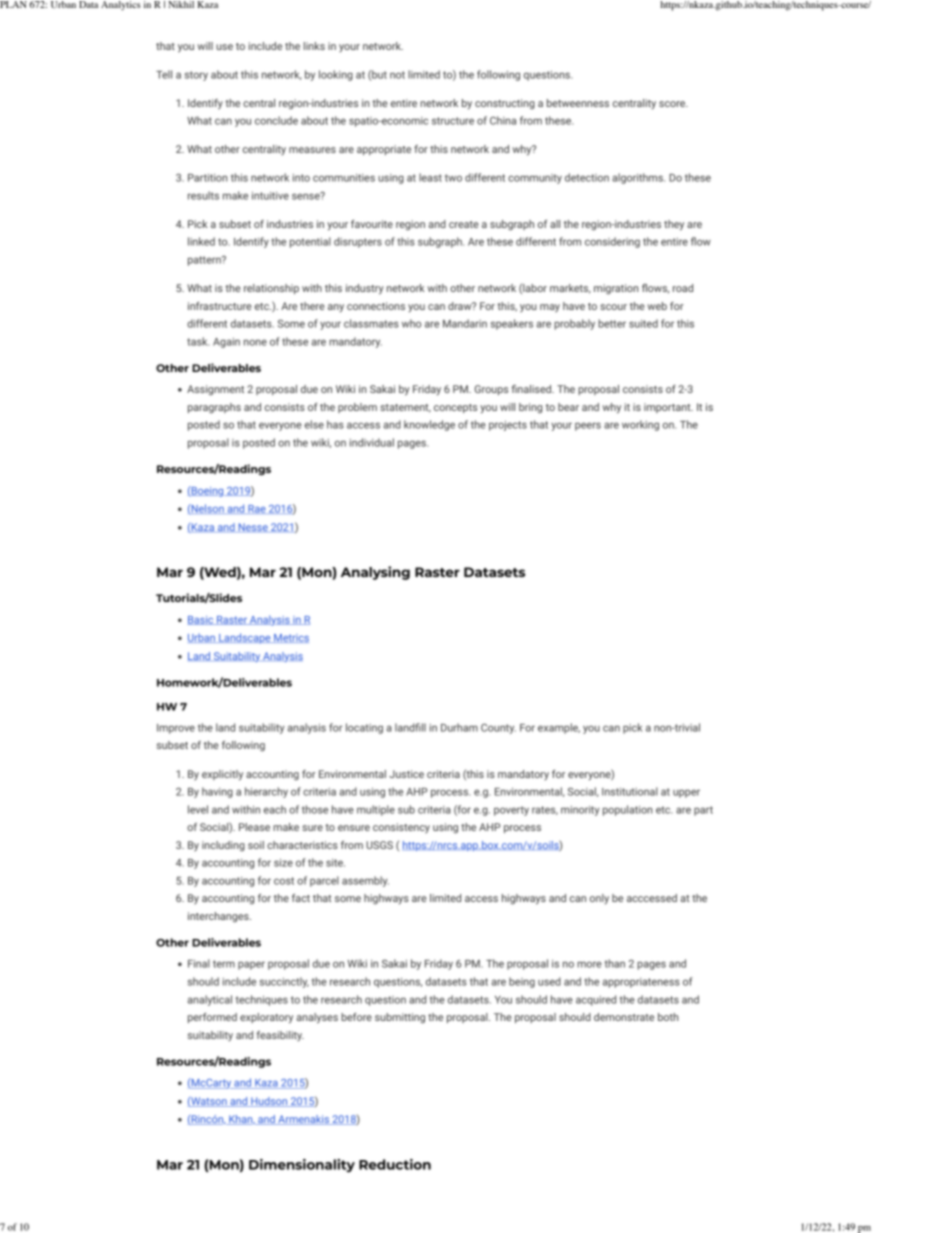 The width and height of the document is (952, 1233). Describe the element at coordinates (223, 846) in the document. I see `including` at that location.
